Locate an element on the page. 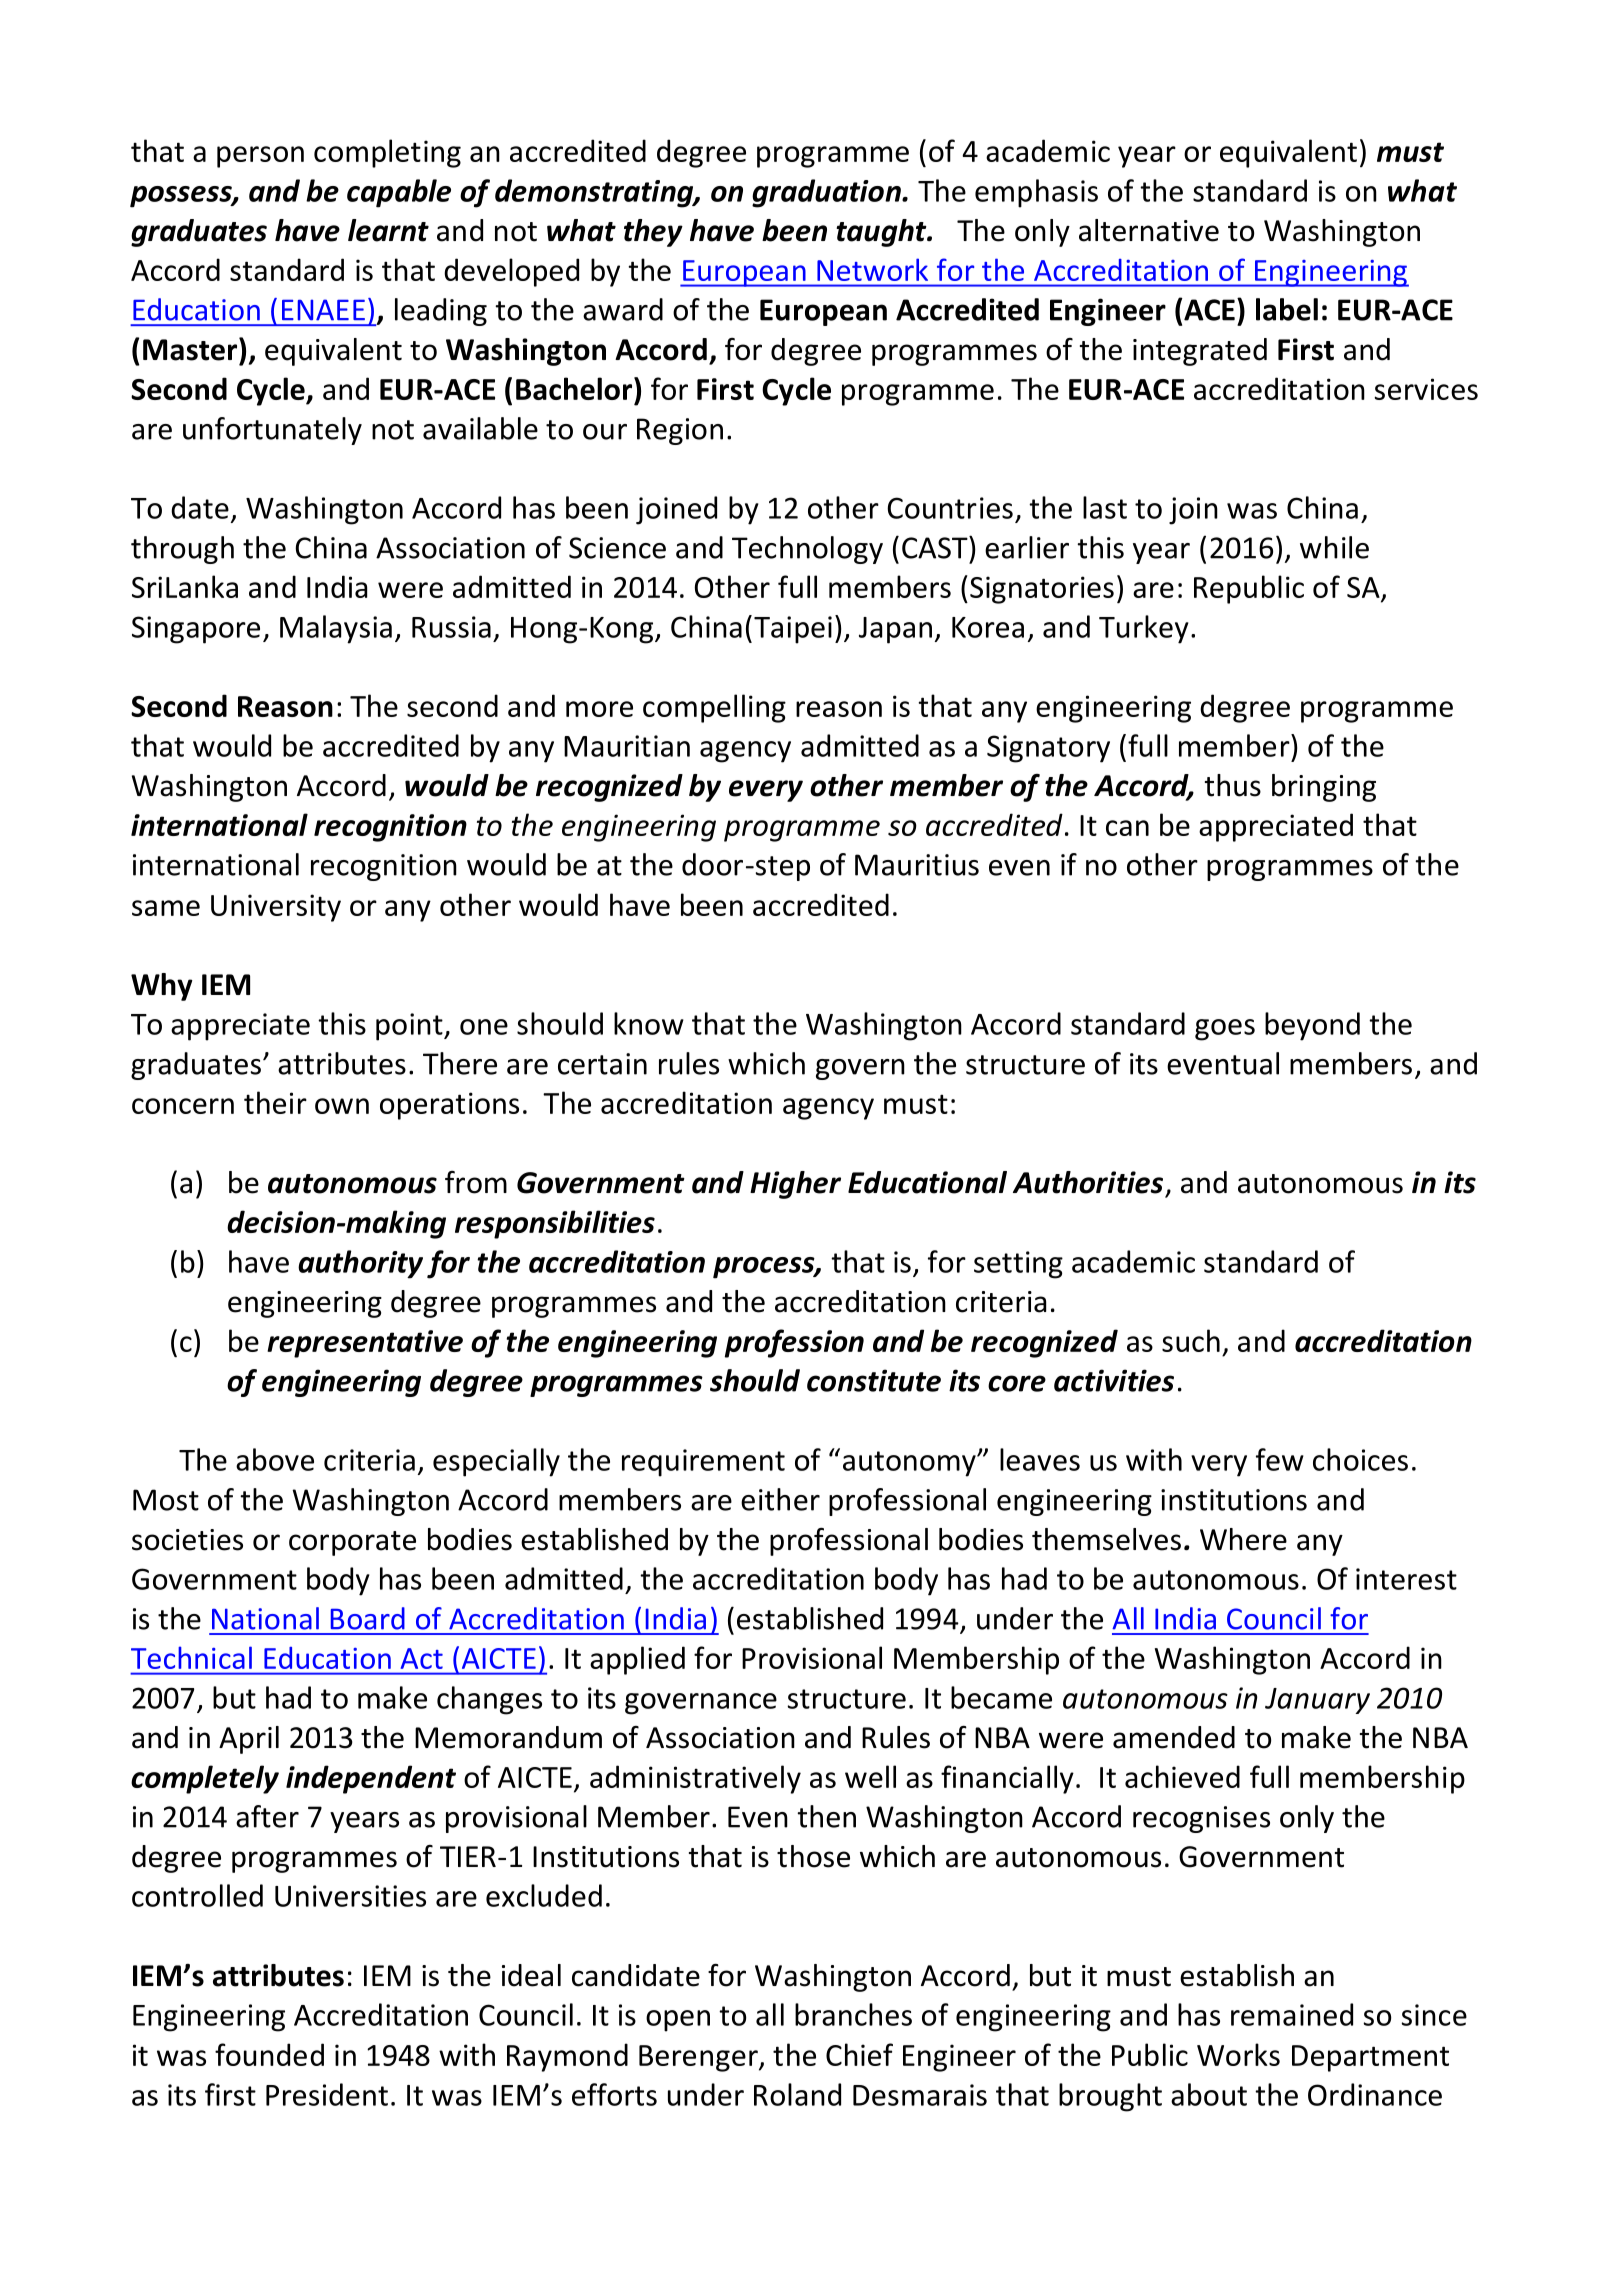 The width and height of the document is (1611, 2279). University is located at coordinates (276, 908).
